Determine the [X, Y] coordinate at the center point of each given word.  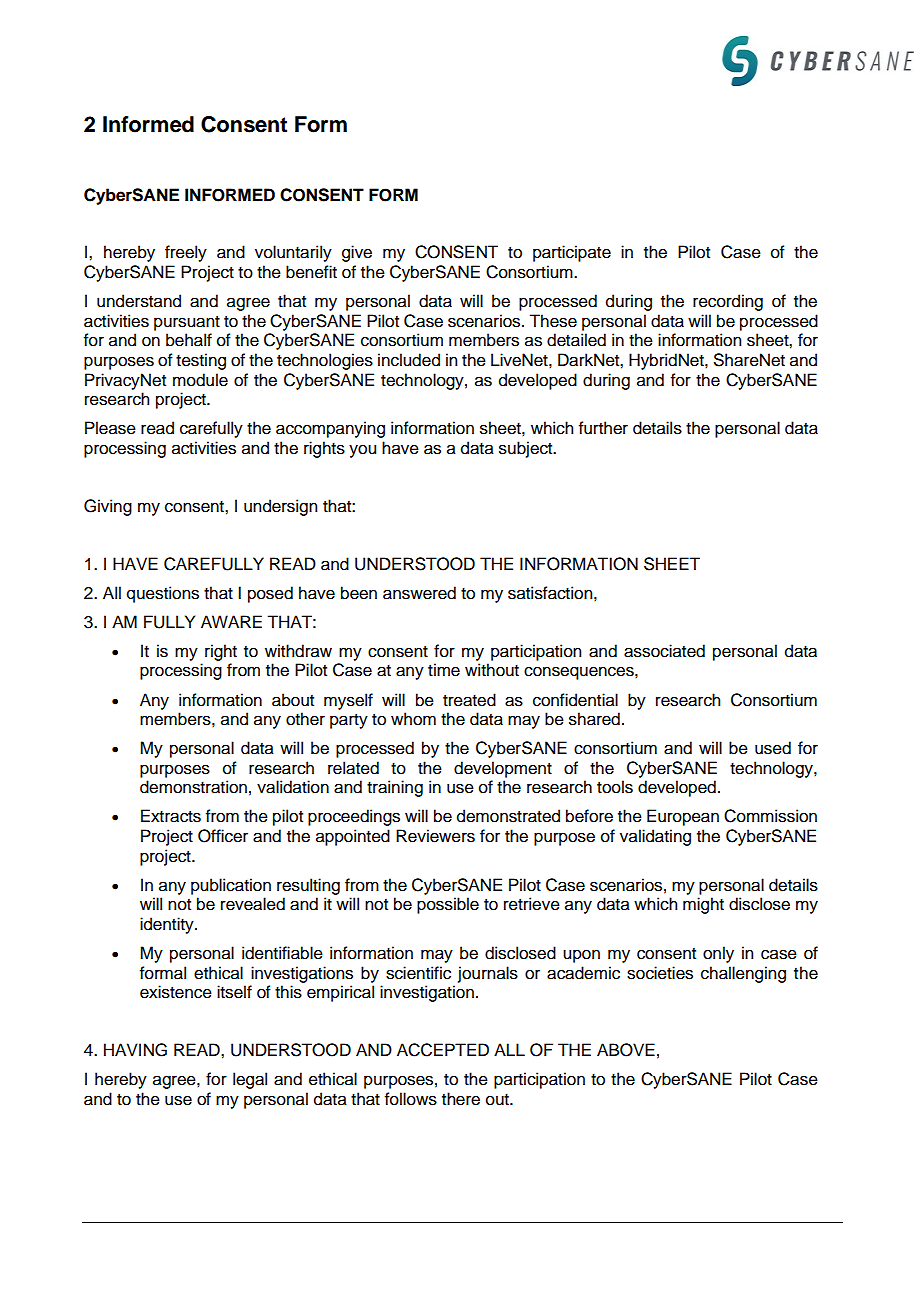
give [357, 253]
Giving [108, 507]
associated [664, 651]
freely [186, 253]
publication [231, 886]
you [362, 451]
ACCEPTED [443, 1050]
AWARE [231, 621]
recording [728, 302]
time [444, 670]
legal [250, 1080]
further [603, 428]
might [703, 905]
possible [448, 905]
